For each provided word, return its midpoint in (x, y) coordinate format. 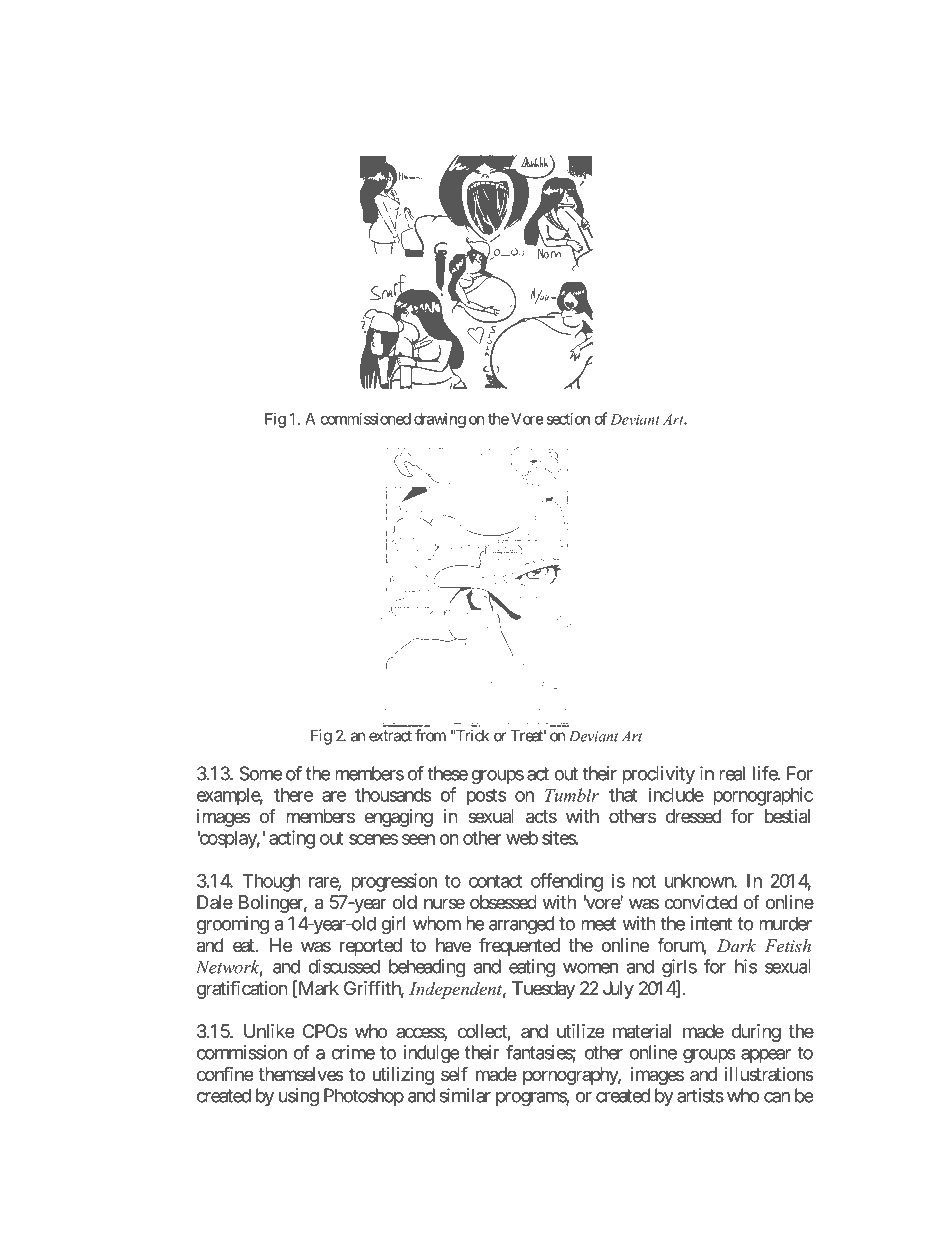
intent (711, 923)
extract (390, 736)
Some (260, 773)
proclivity (658, 775)
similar (465, 1095)
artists (700, 1095)
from (430, 735)
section (568, 419)
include (676, 794)
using (299, 1097)
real (732, 773)
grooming (233, 925)
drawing (440, 420)
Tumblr (572, 795)
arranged (521, 925)
